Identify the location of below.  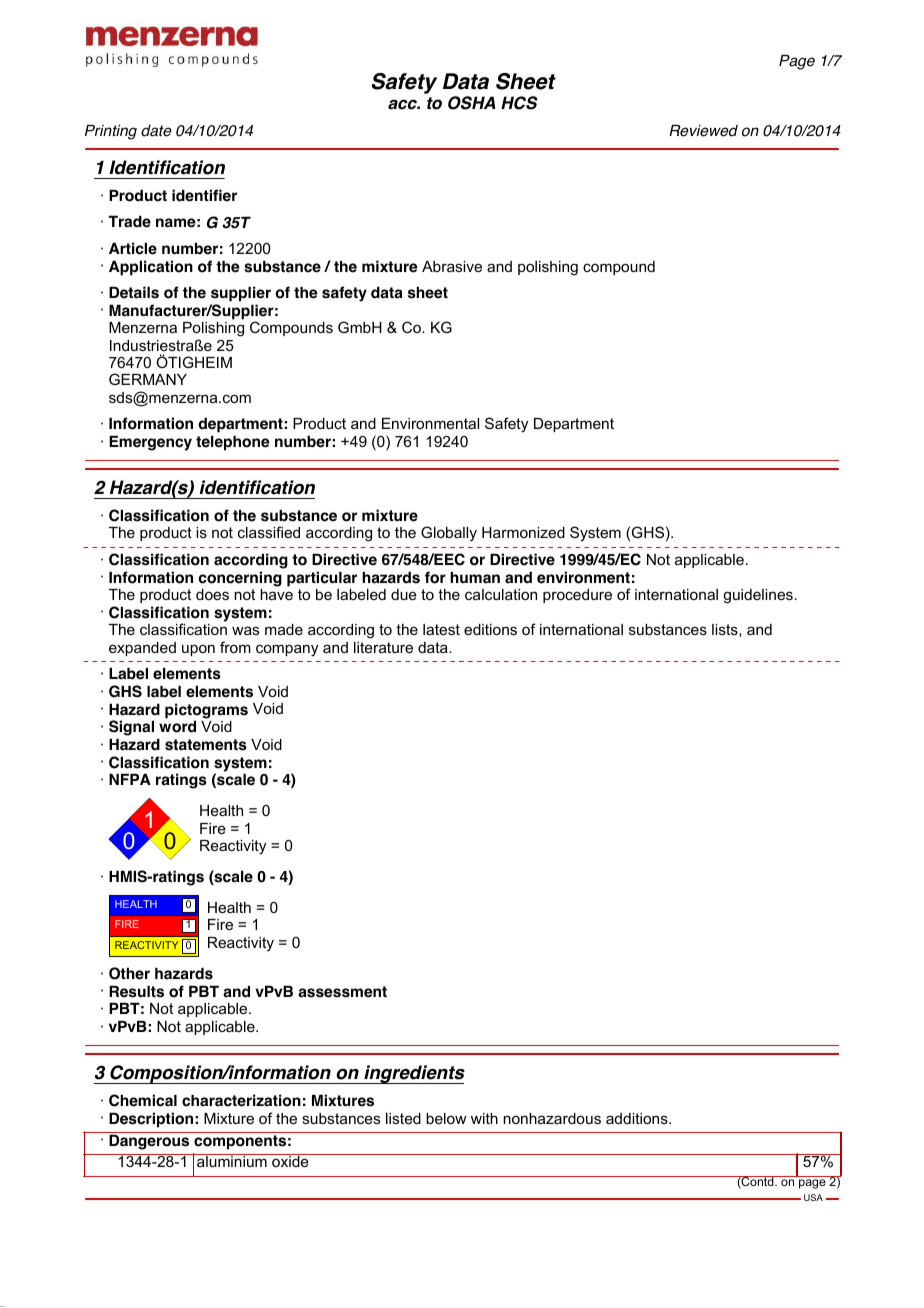
(446, 1118).
